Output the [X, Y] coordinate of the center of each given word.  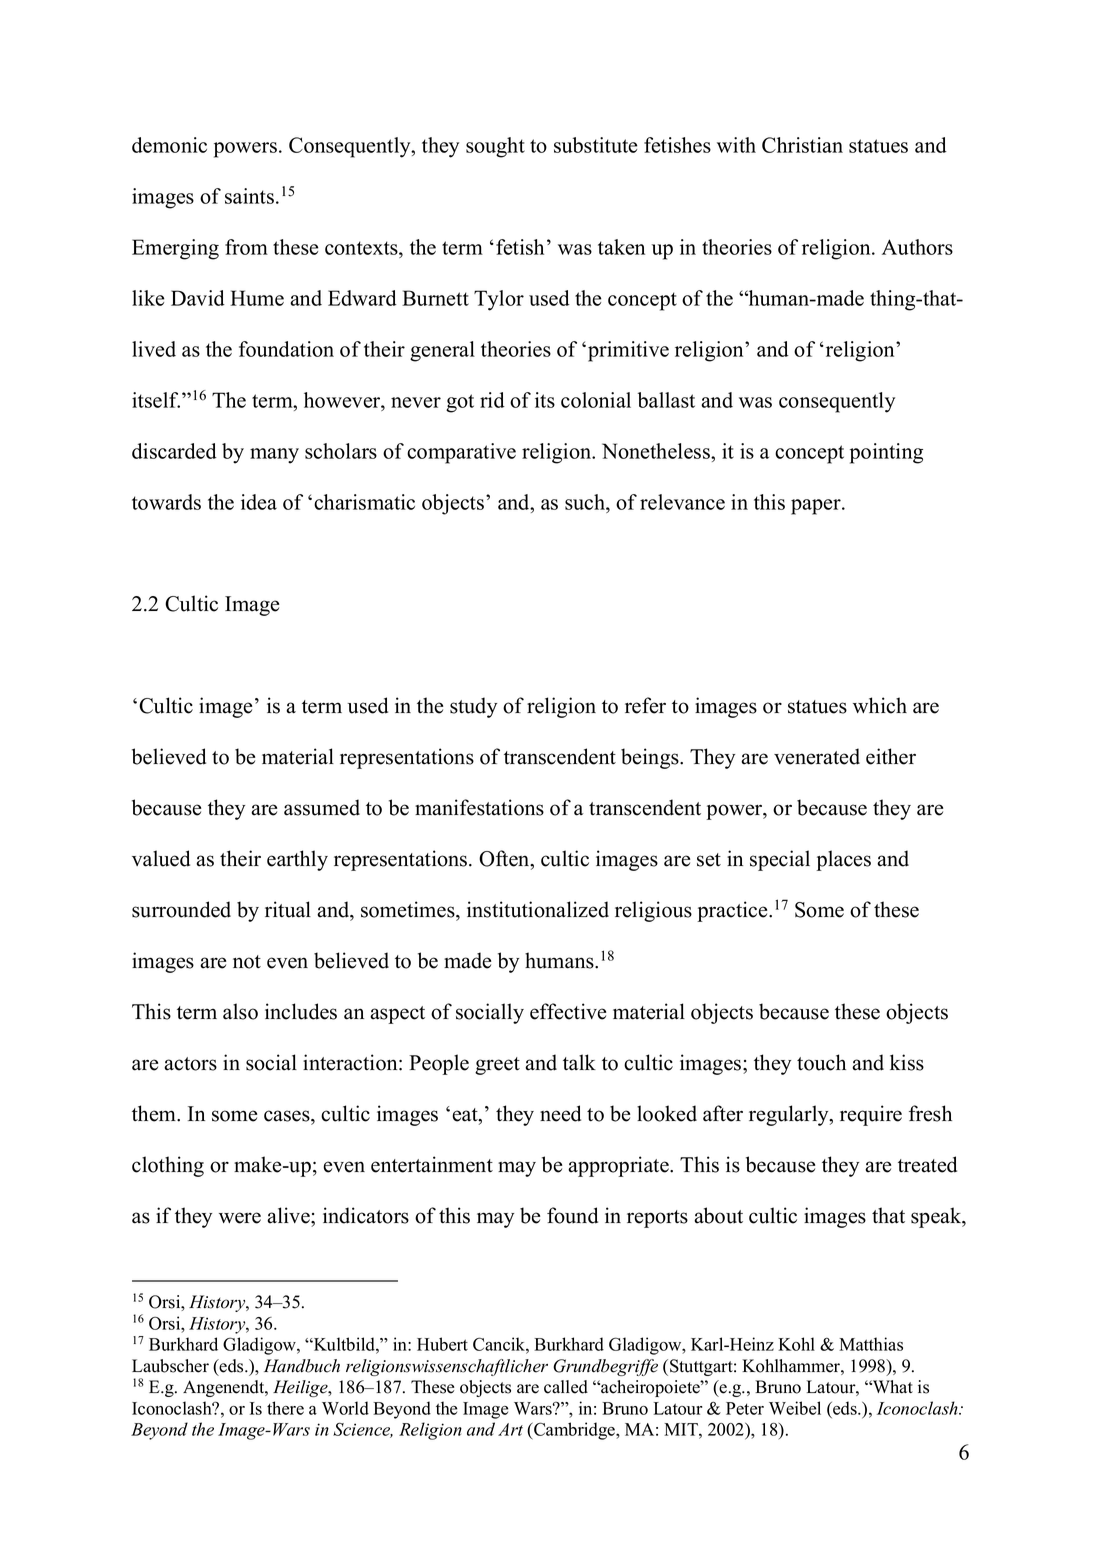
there [285, 1408]
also [240, 1011]
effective [568, 1011]
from [246, 247]
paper [817, 507]
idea [259, 502]
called [566, 1387]
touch [821, 1062]
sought [495, 147]
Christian [802, 145]
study [473, 707]
